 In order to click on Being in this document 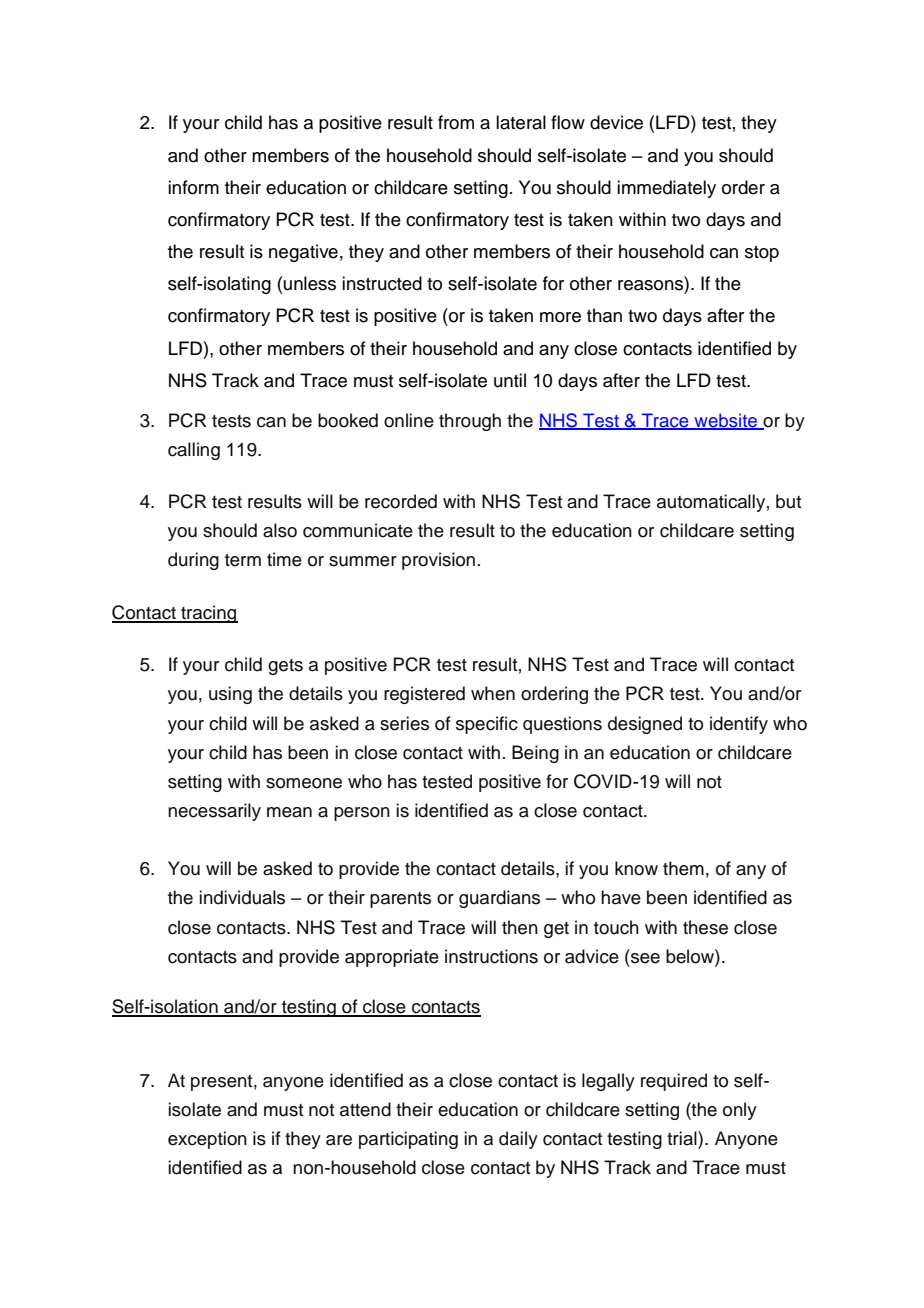, I will do `click(535, 754)`.
